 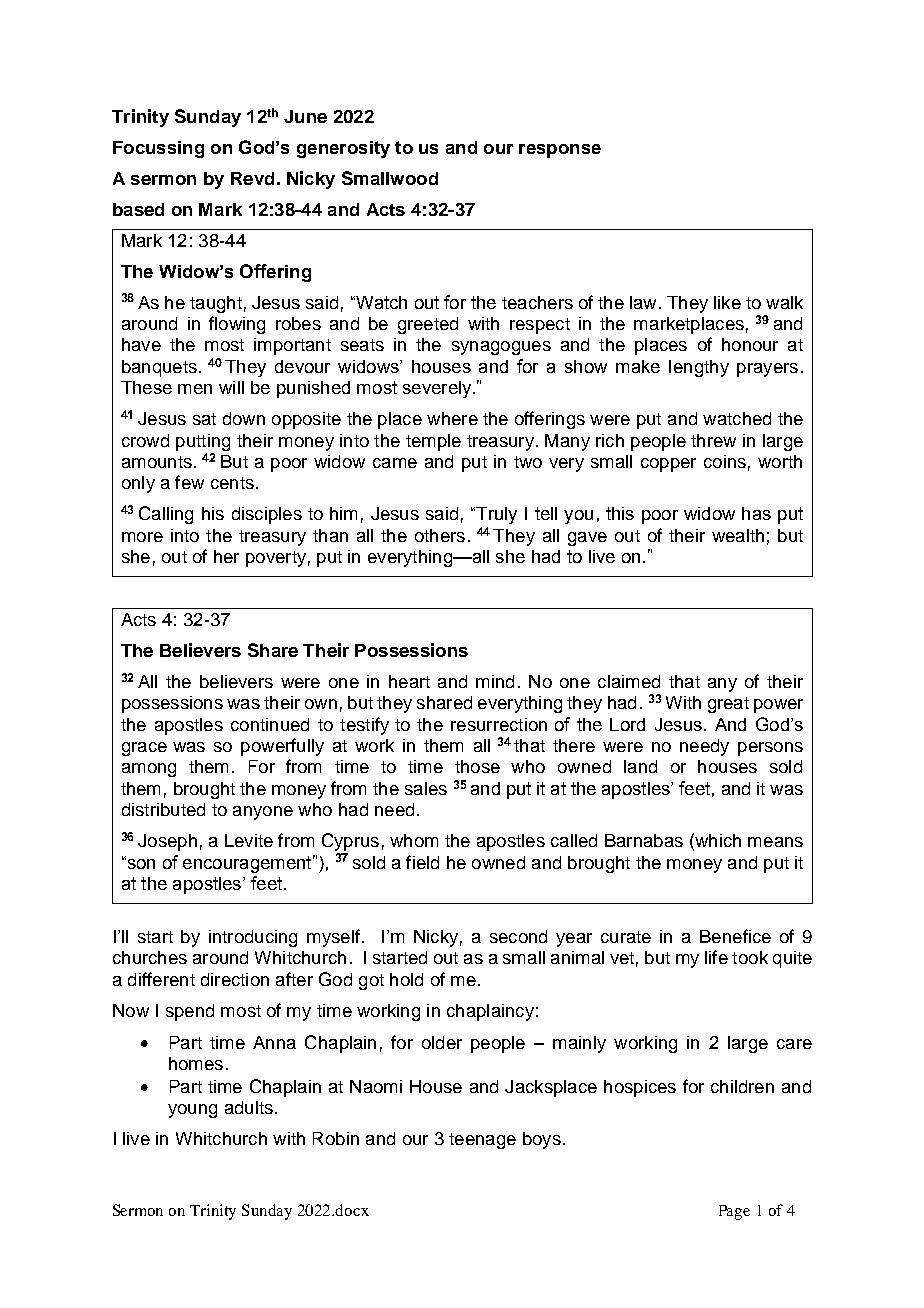 I want to click on coins, so click(x=725, y=461).
